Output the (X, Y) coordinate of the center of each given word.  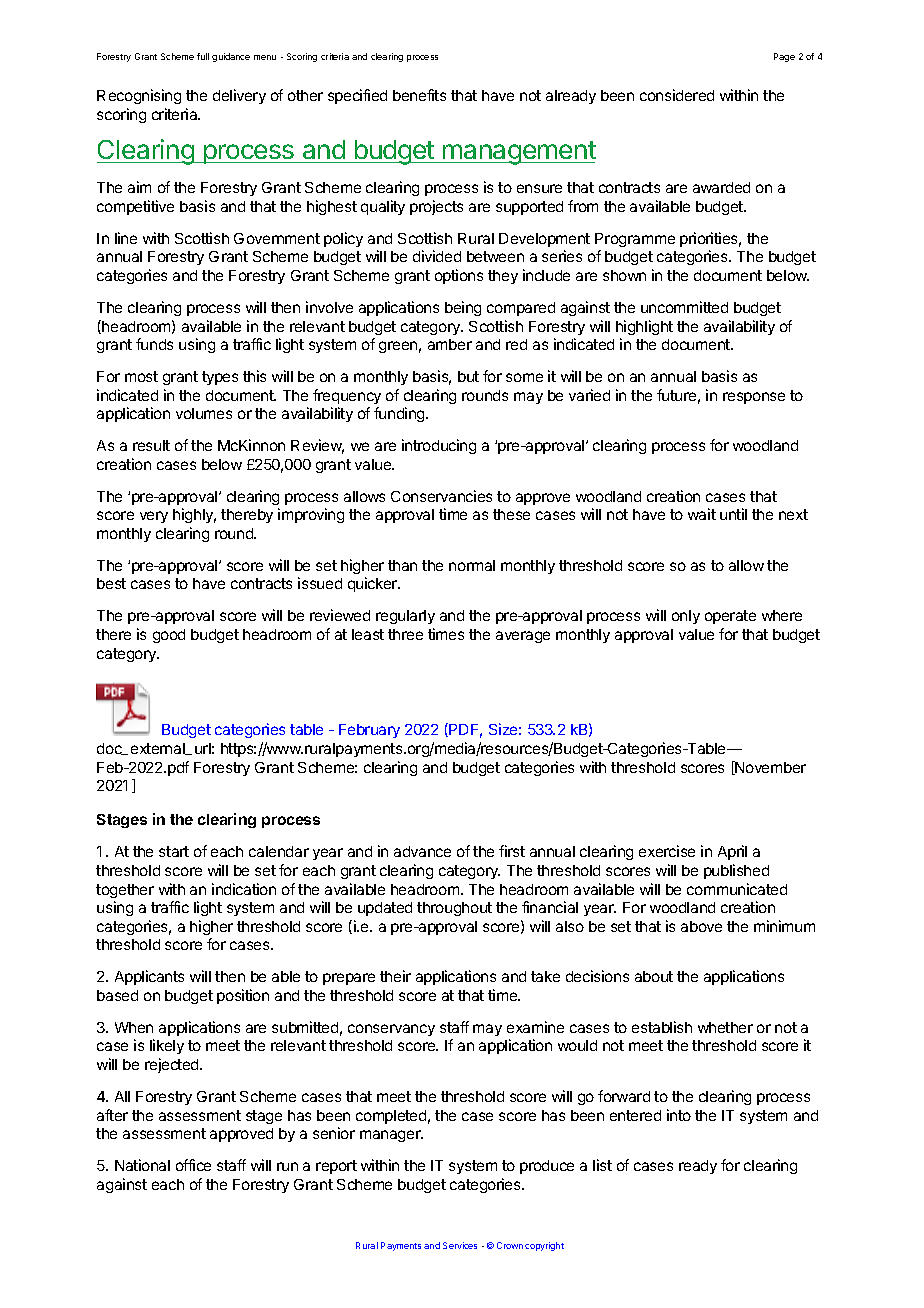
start (174, 851)
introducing (439, 446)
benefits (419, 95)
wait (702, 514)
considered (677, 95)
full (203, 56)
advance (422, 851)
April (732, 852)
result (151, 445)
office (193, 1165)
